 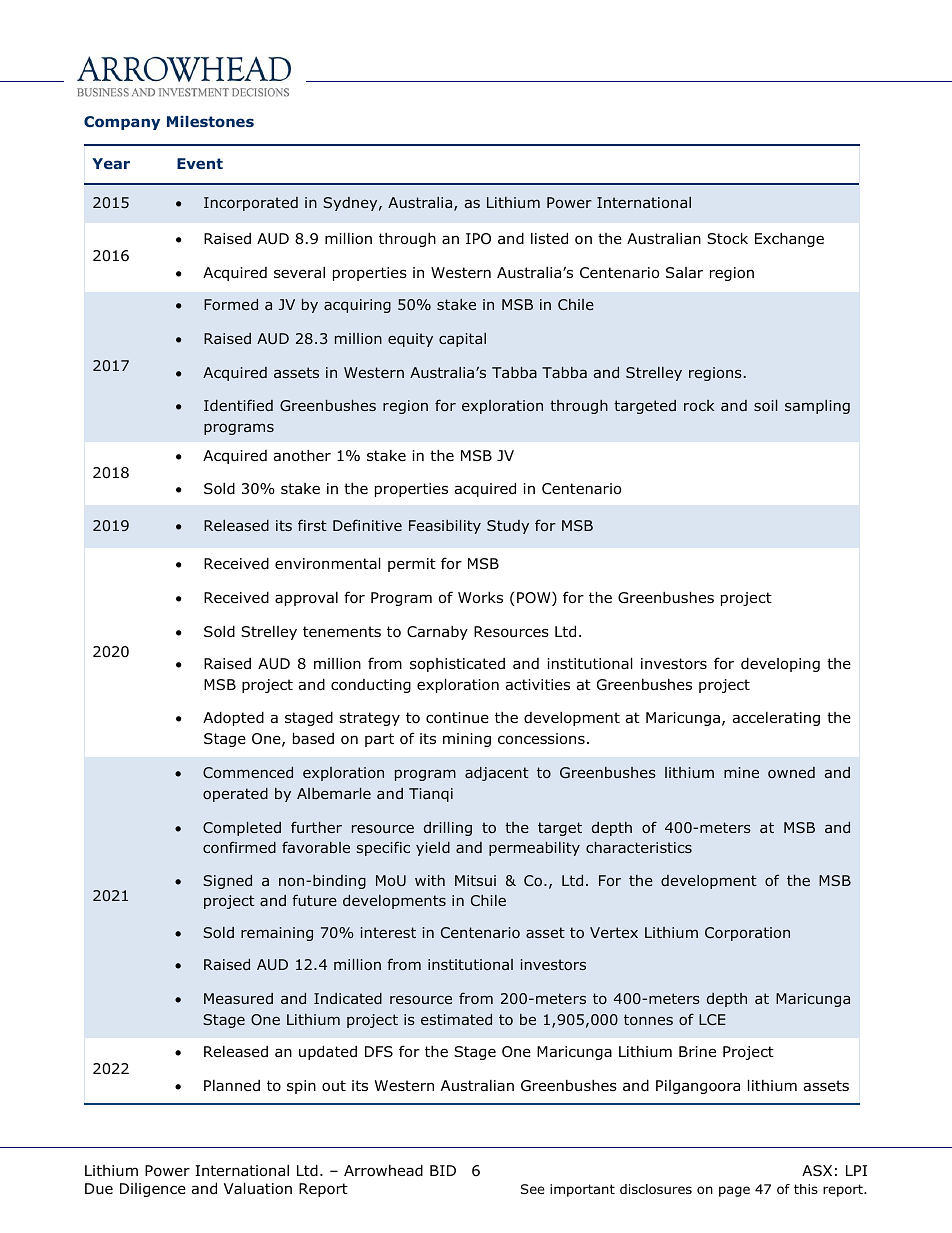 What do you see at coordinates (462, 340) in the screenshot?
I see `capital` at bounding box center [462, 340].
